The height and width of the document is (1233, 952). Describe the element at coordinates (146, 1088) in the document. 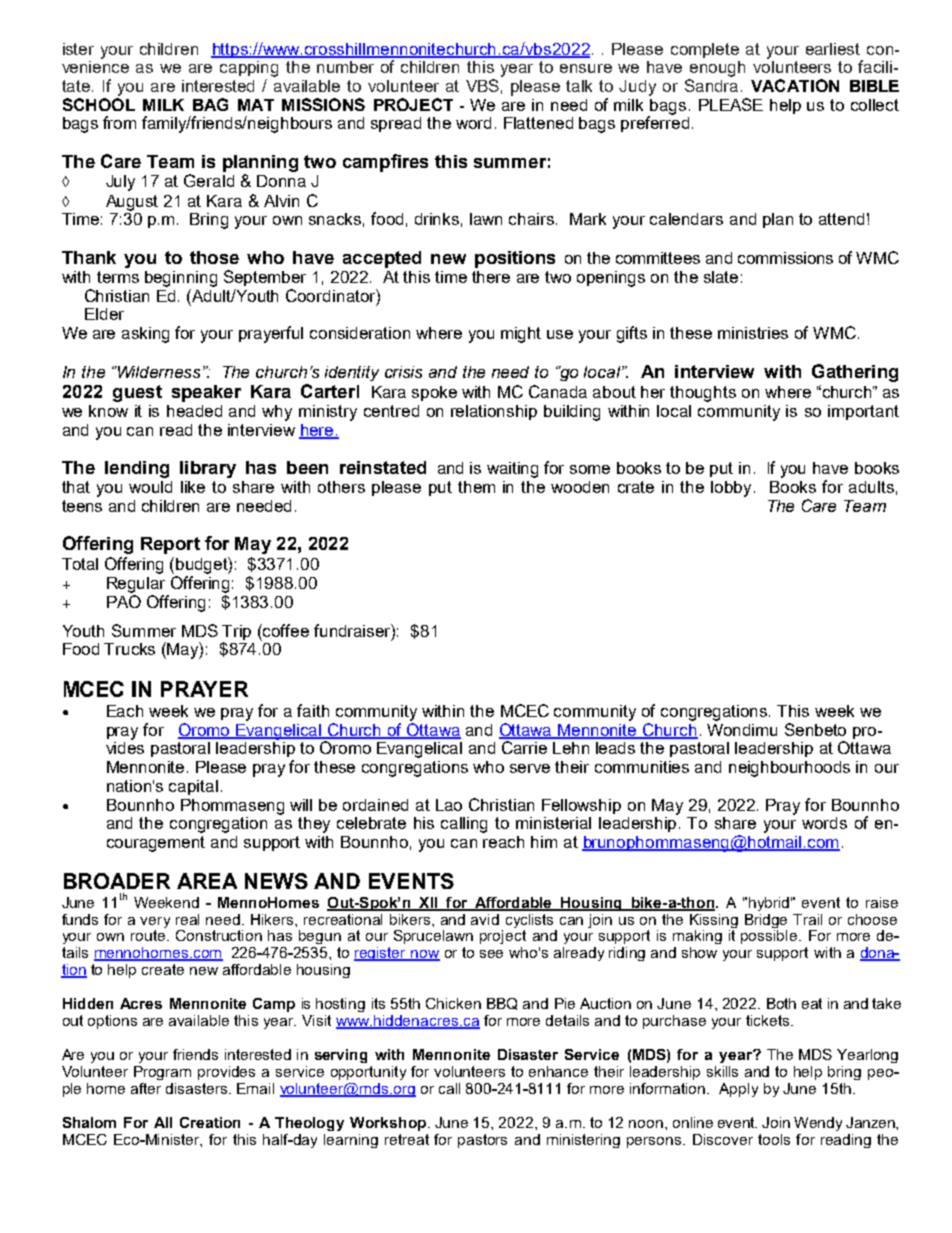

I see `after` at that location.
